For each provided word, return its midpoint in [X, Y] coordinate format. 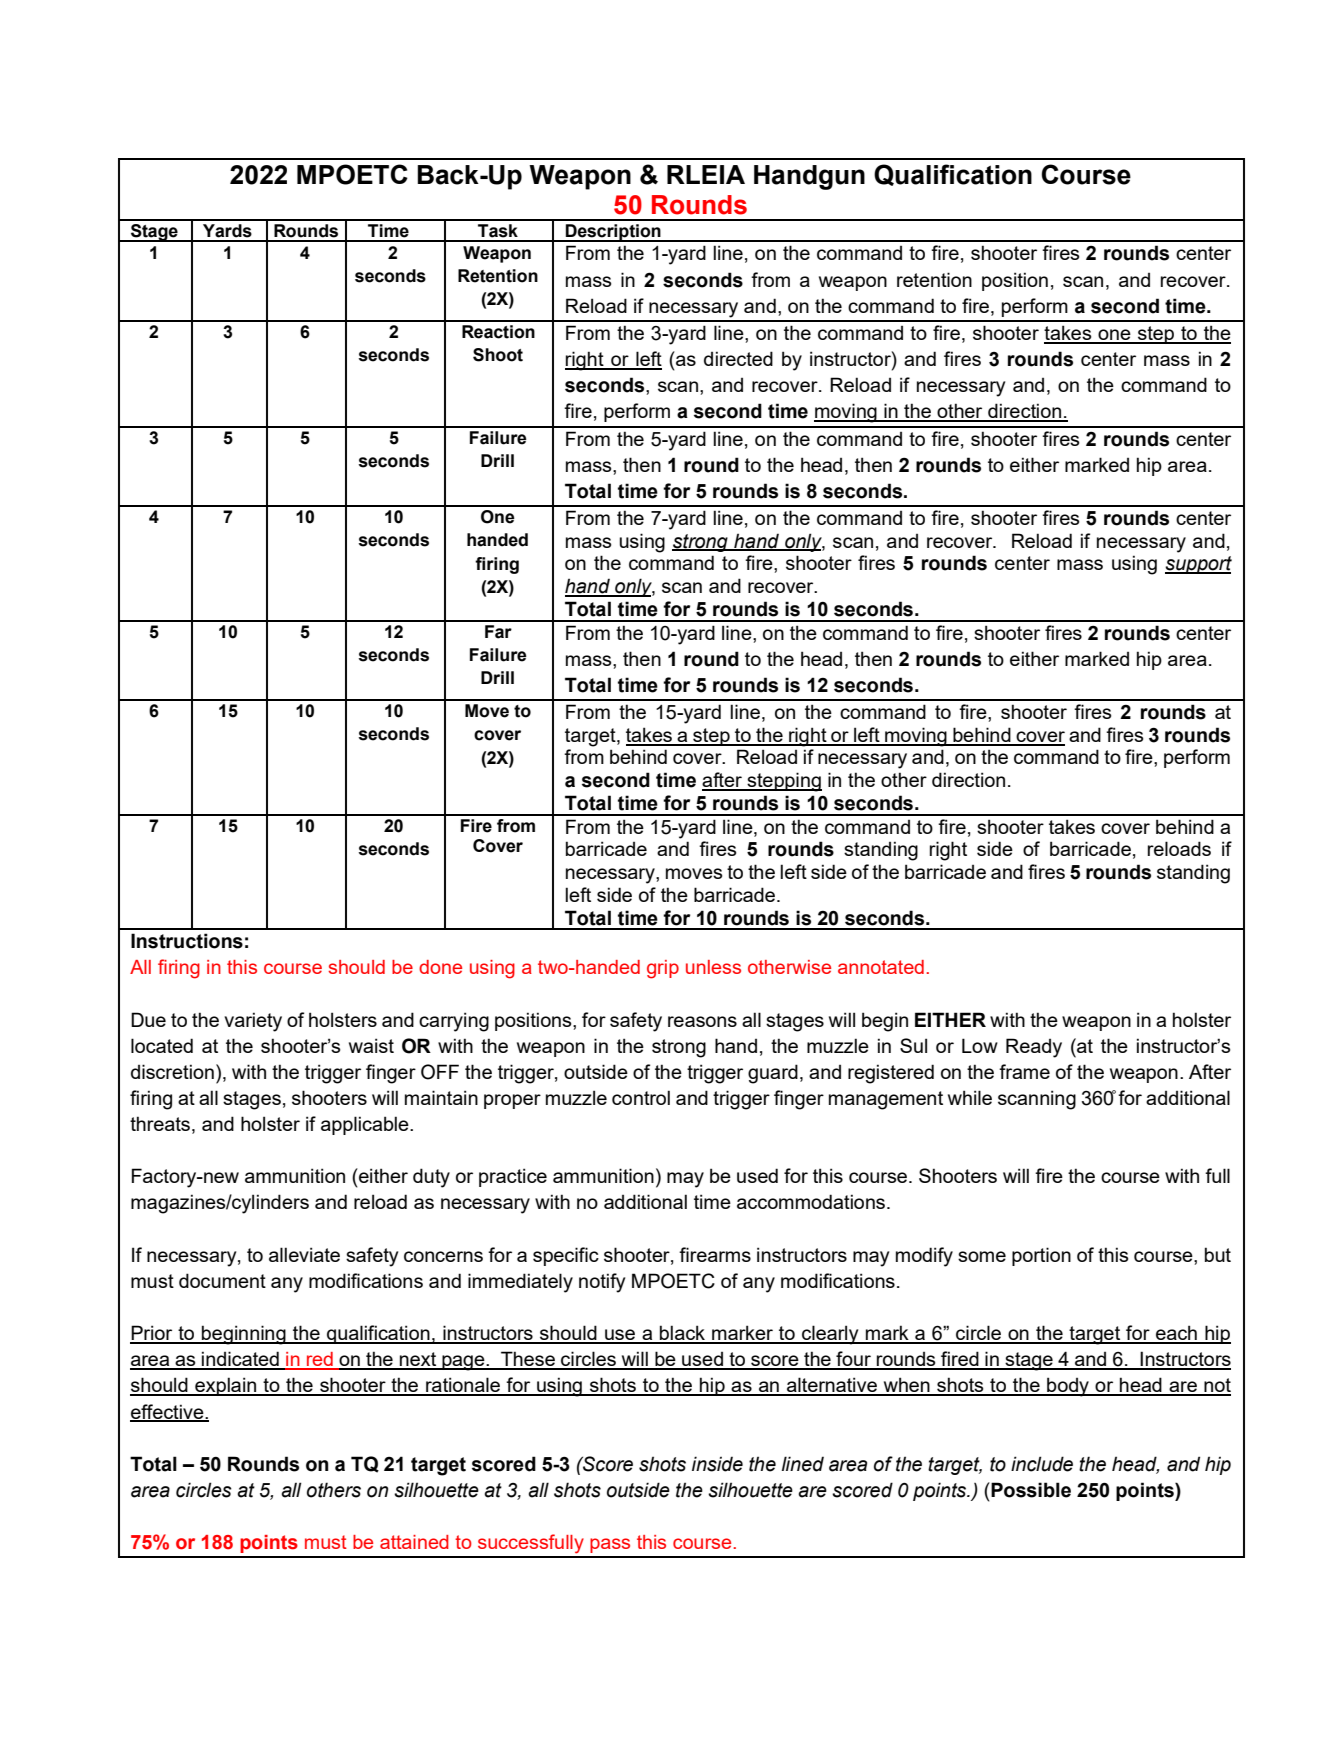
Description [613, 233]
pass [610, 1545]
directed [738, 358]
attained [414, 1542]
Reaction [498, 332]
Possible [1030, 1490]
